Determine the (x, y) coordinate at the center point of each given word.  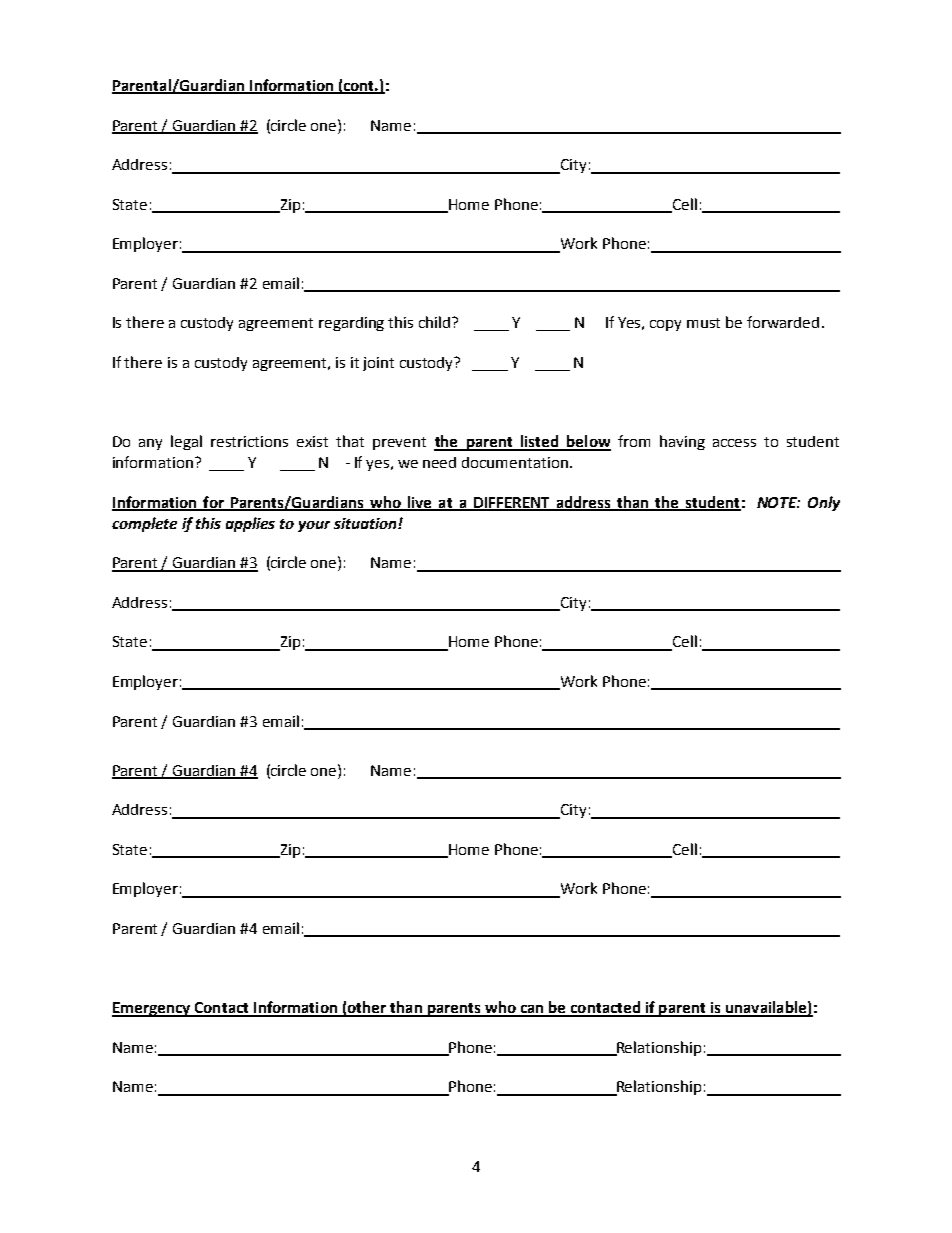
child (436, 322)
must (703, 323)
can (532, 1010)
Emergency (152, 1009)
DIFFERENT (512, 503)
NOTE (778, 502)
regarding (351, 324)
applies (250, 524)
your (314, 526)
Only (824, 503)
